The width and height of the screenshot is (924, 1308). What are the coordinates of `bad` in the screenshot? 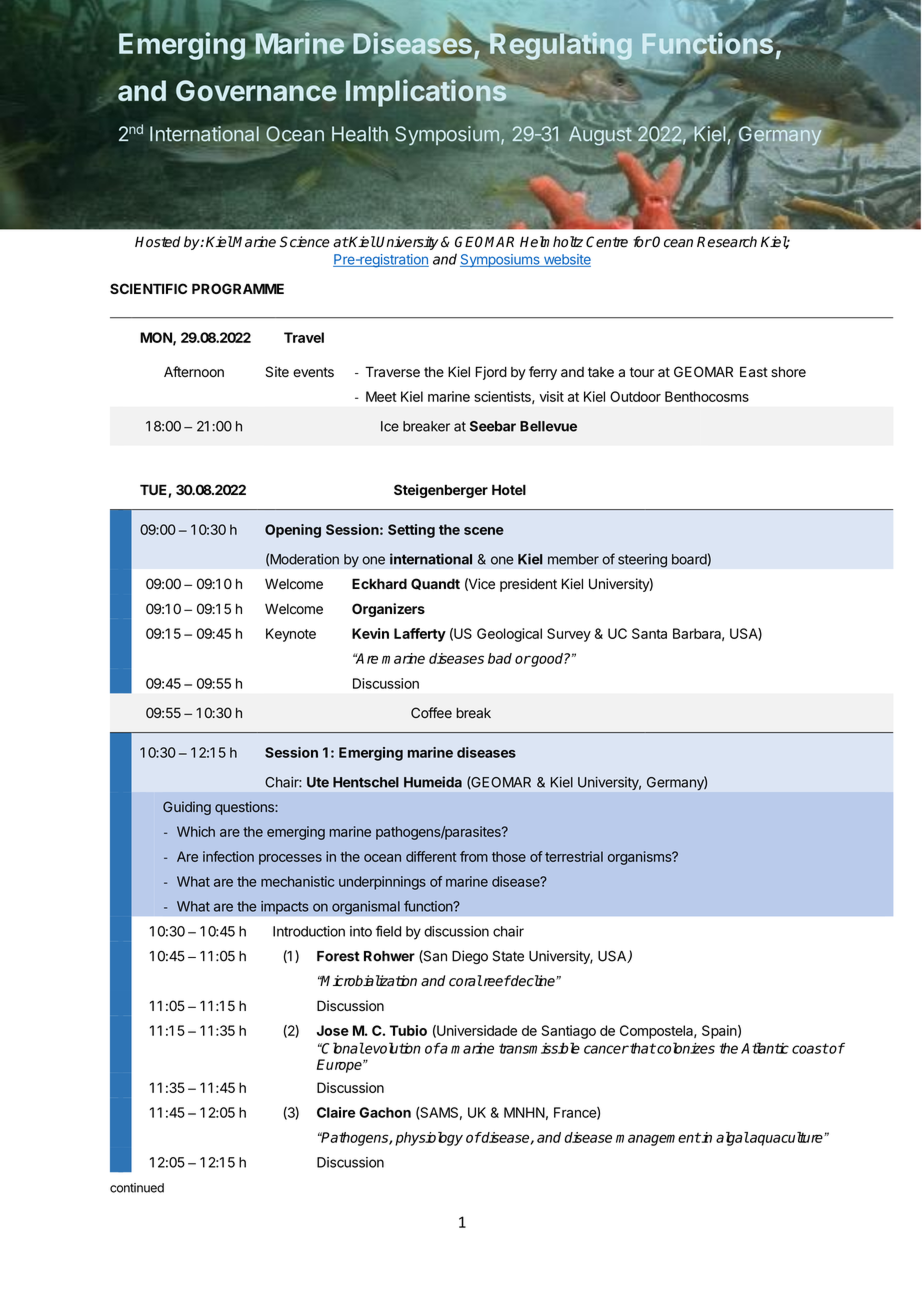 It's located at (500, 658).
